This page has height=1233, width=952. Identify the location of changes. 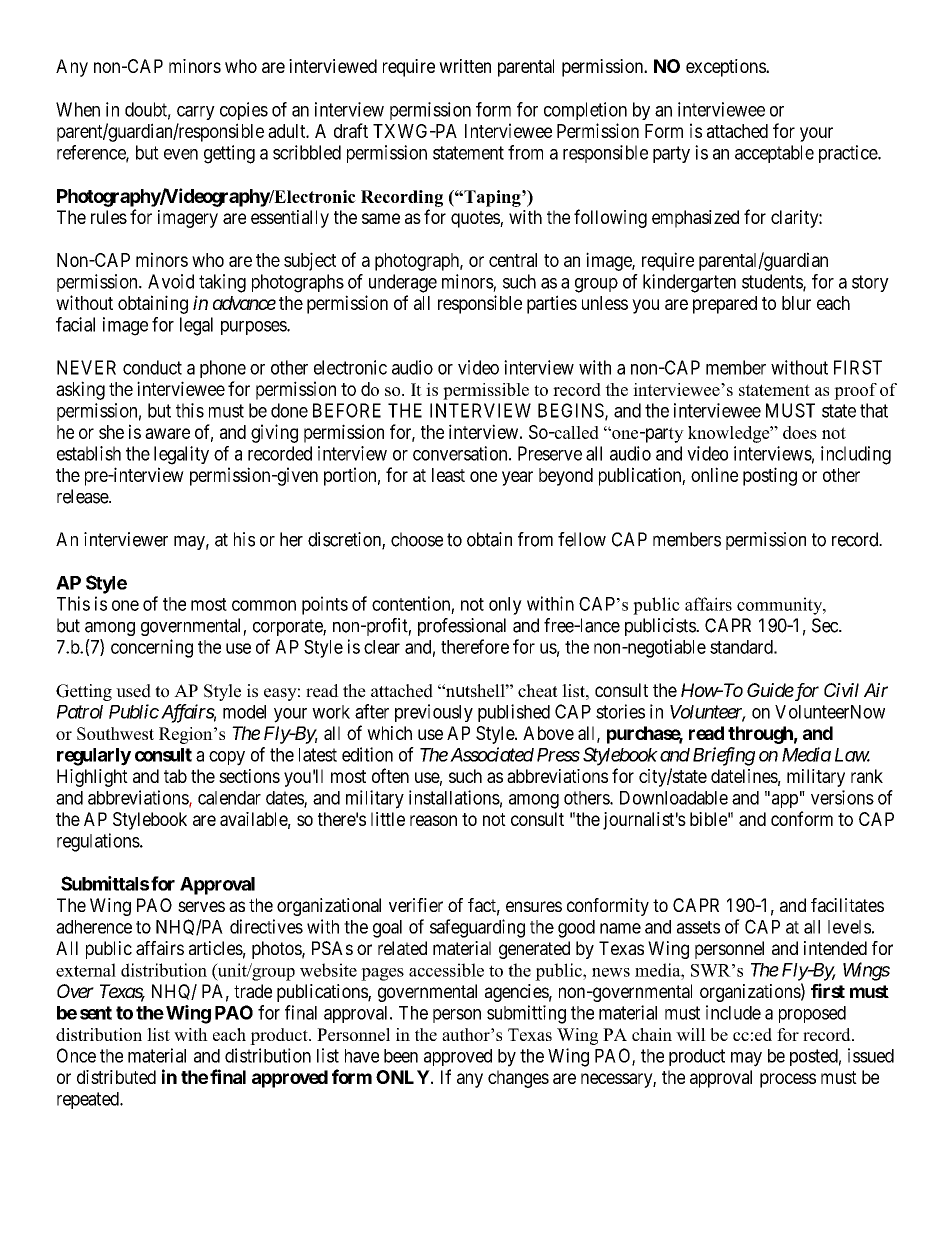
(518, 1079).
